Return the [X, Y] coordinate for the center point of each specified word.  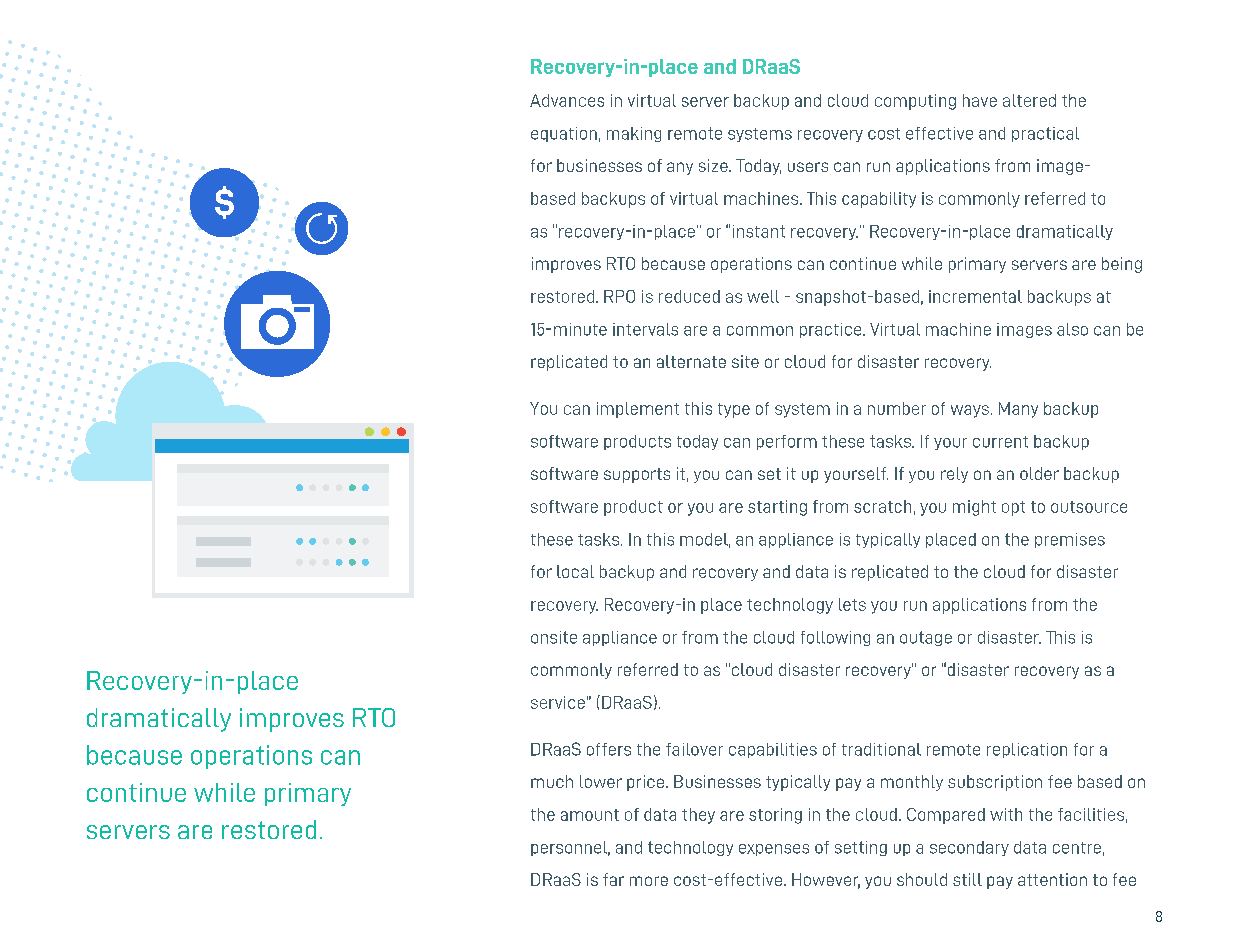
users [808, 167]
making [634, 134]
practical [1045, 134]
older [1039, 473]
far [613, 879]
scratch [882, 506]
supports [637, 475]
